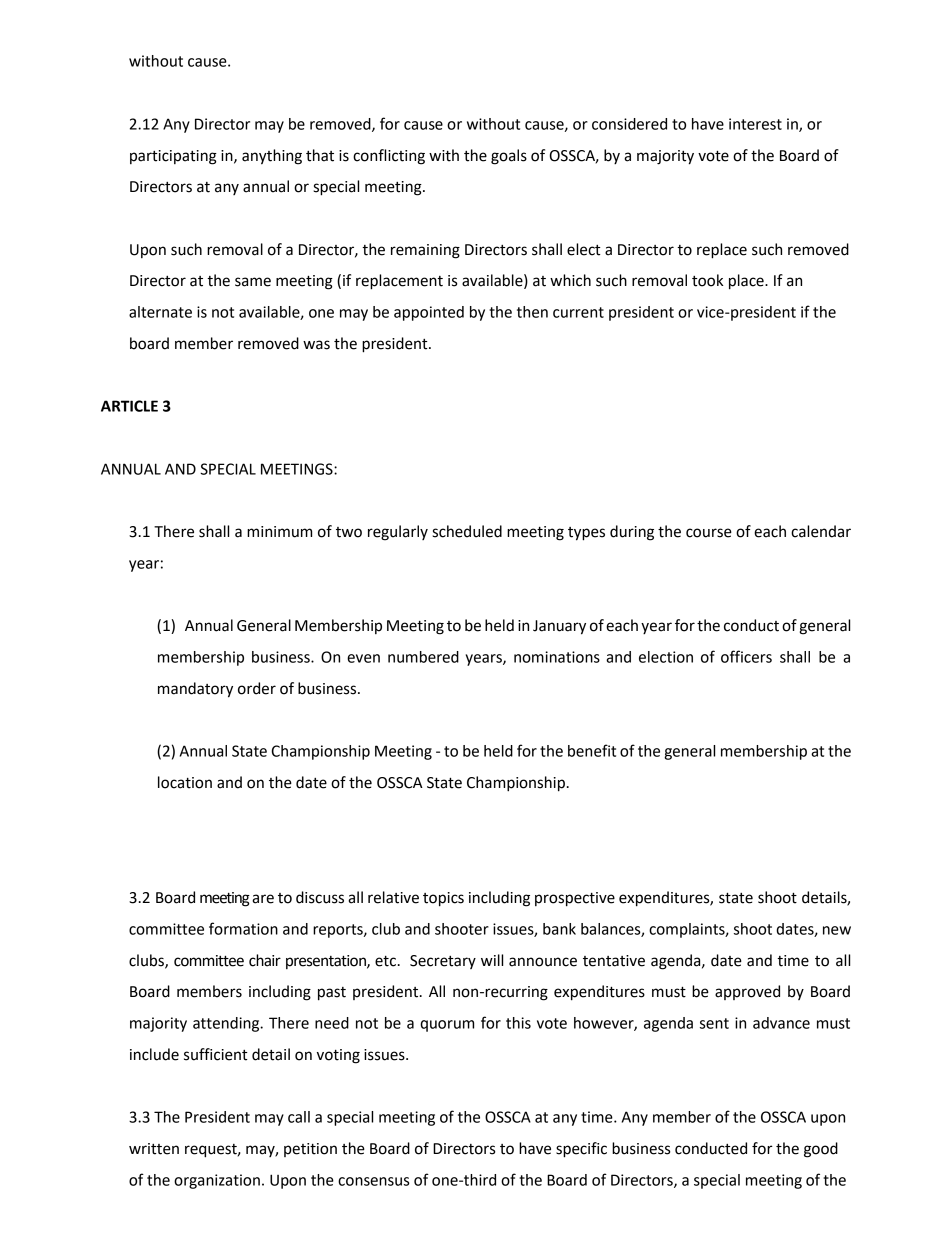 Image resolution: width=952 pixels, height=1233 pixels. What do you see at coordinates (467, 531) in the document?
I see `scheduled` at bounding box center [467, 531].
